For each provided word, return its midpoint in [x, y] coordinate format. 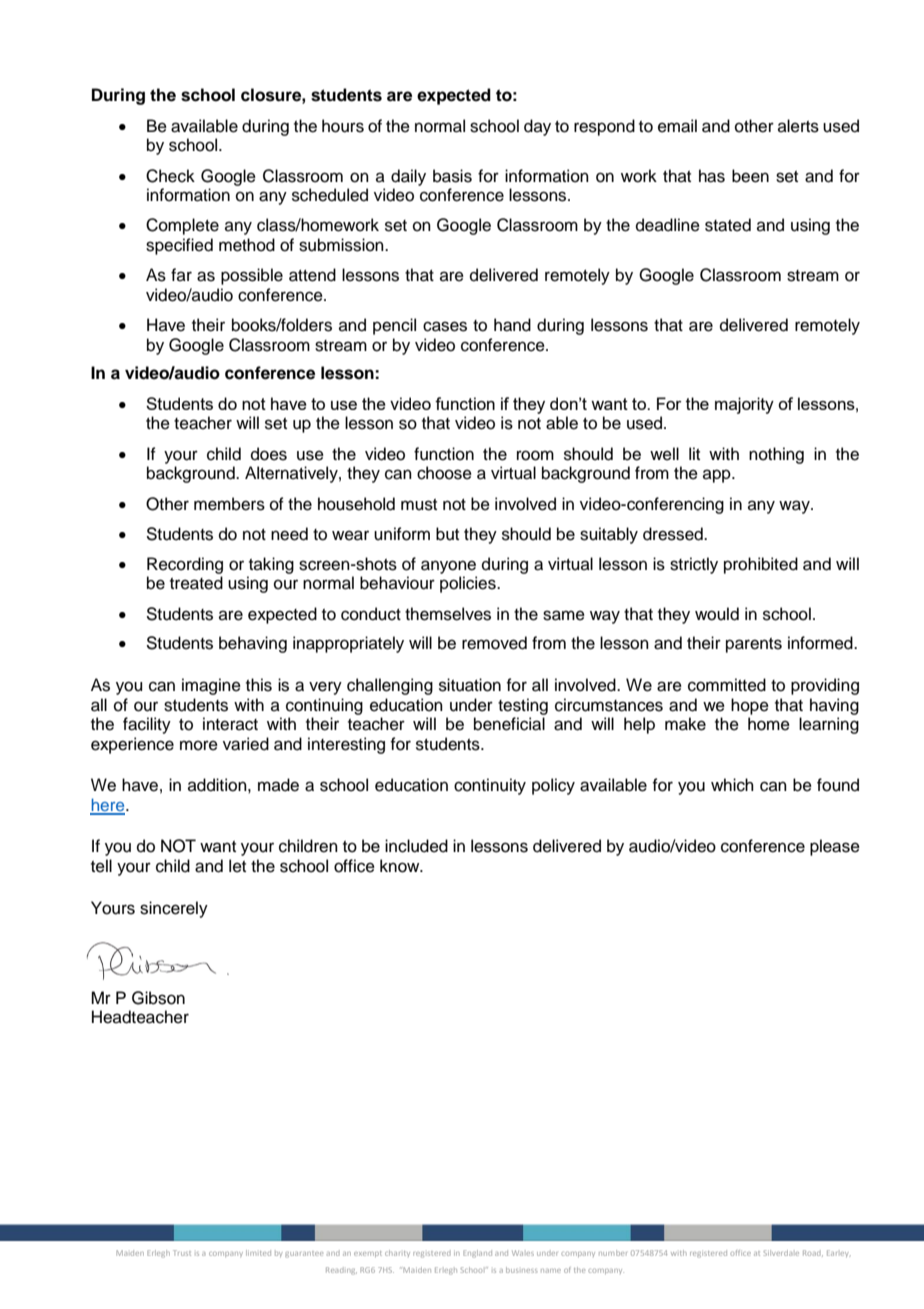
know [401, 866]
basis [452, 176]
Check [170, 176]
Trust [182, 1253]
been [750, 176]
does [269, 454]
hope [750, 706]
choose [444, 473]
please [835, 847]
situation [470, 685]
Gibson [158, 998]
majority [744, 405]
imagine [211, 686]
